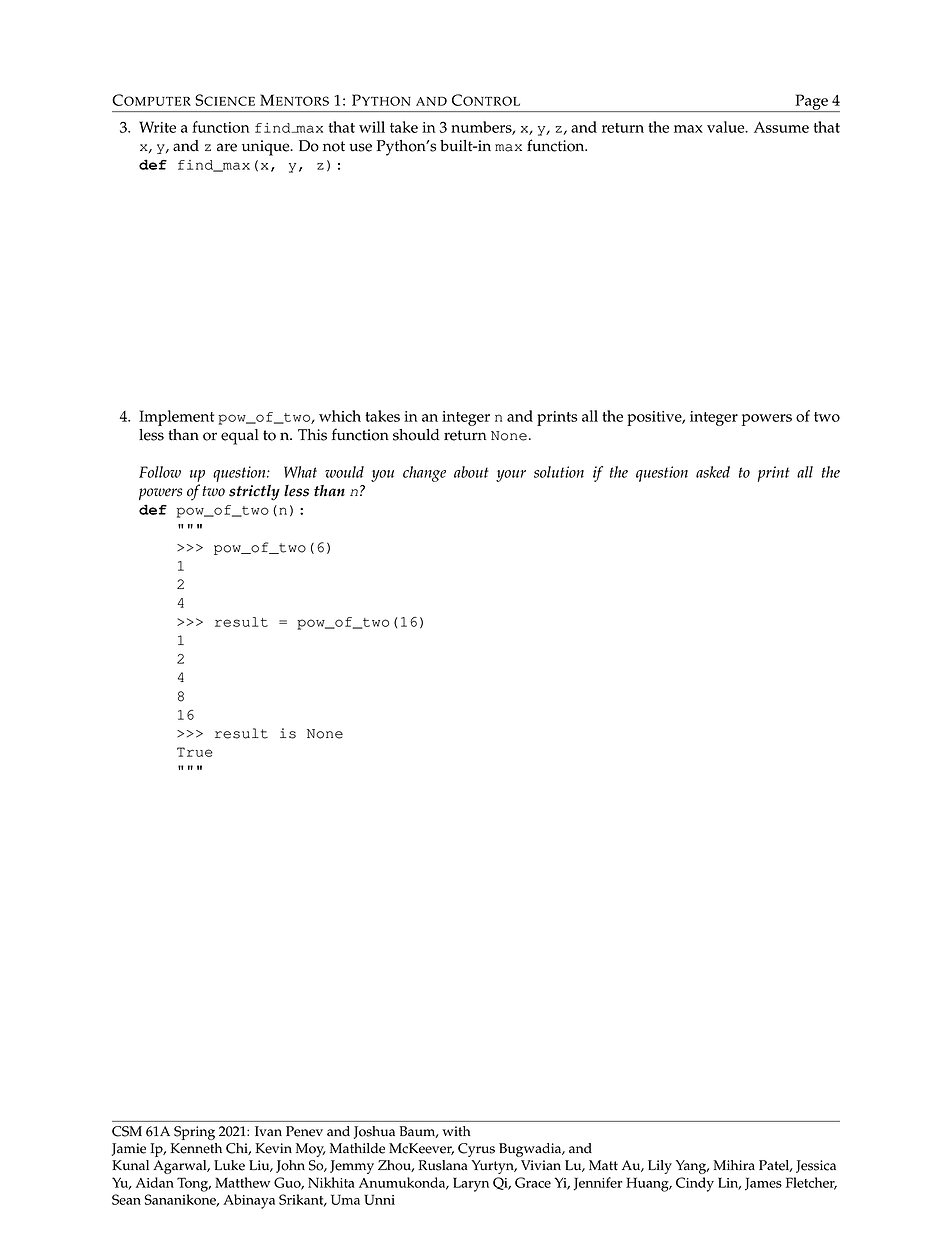 The image size is (952, 1233). I want to click on Lin, so click(729, 1183).
